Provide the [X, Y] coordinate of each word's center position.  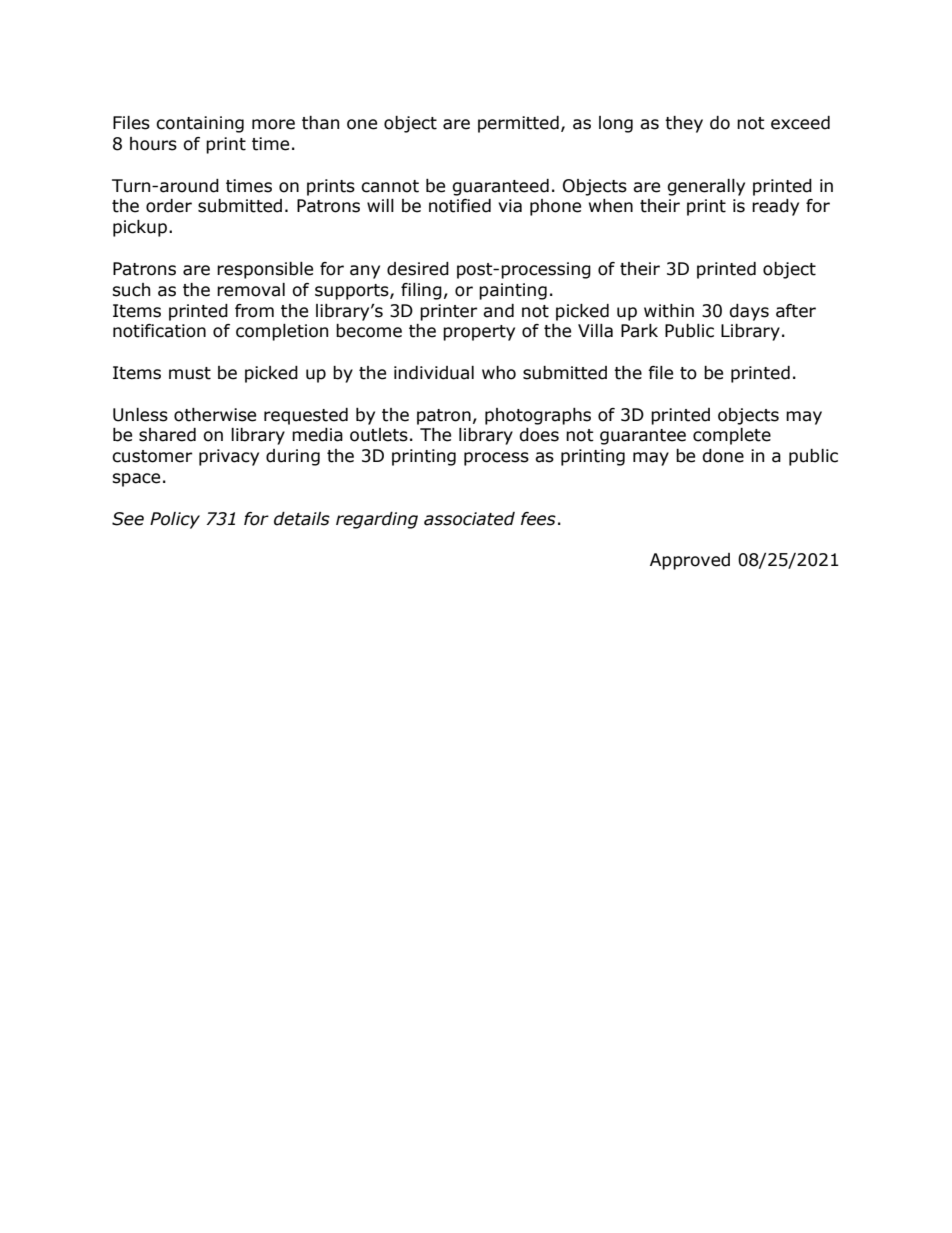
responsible [265, 270]
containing [200, 124]
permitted [518, 124]
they [684, 124]
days [749, 312]
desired [418, 269]
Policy [175, 520]
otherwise [215, 415]
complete [732, 436]
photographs [538, 416]
